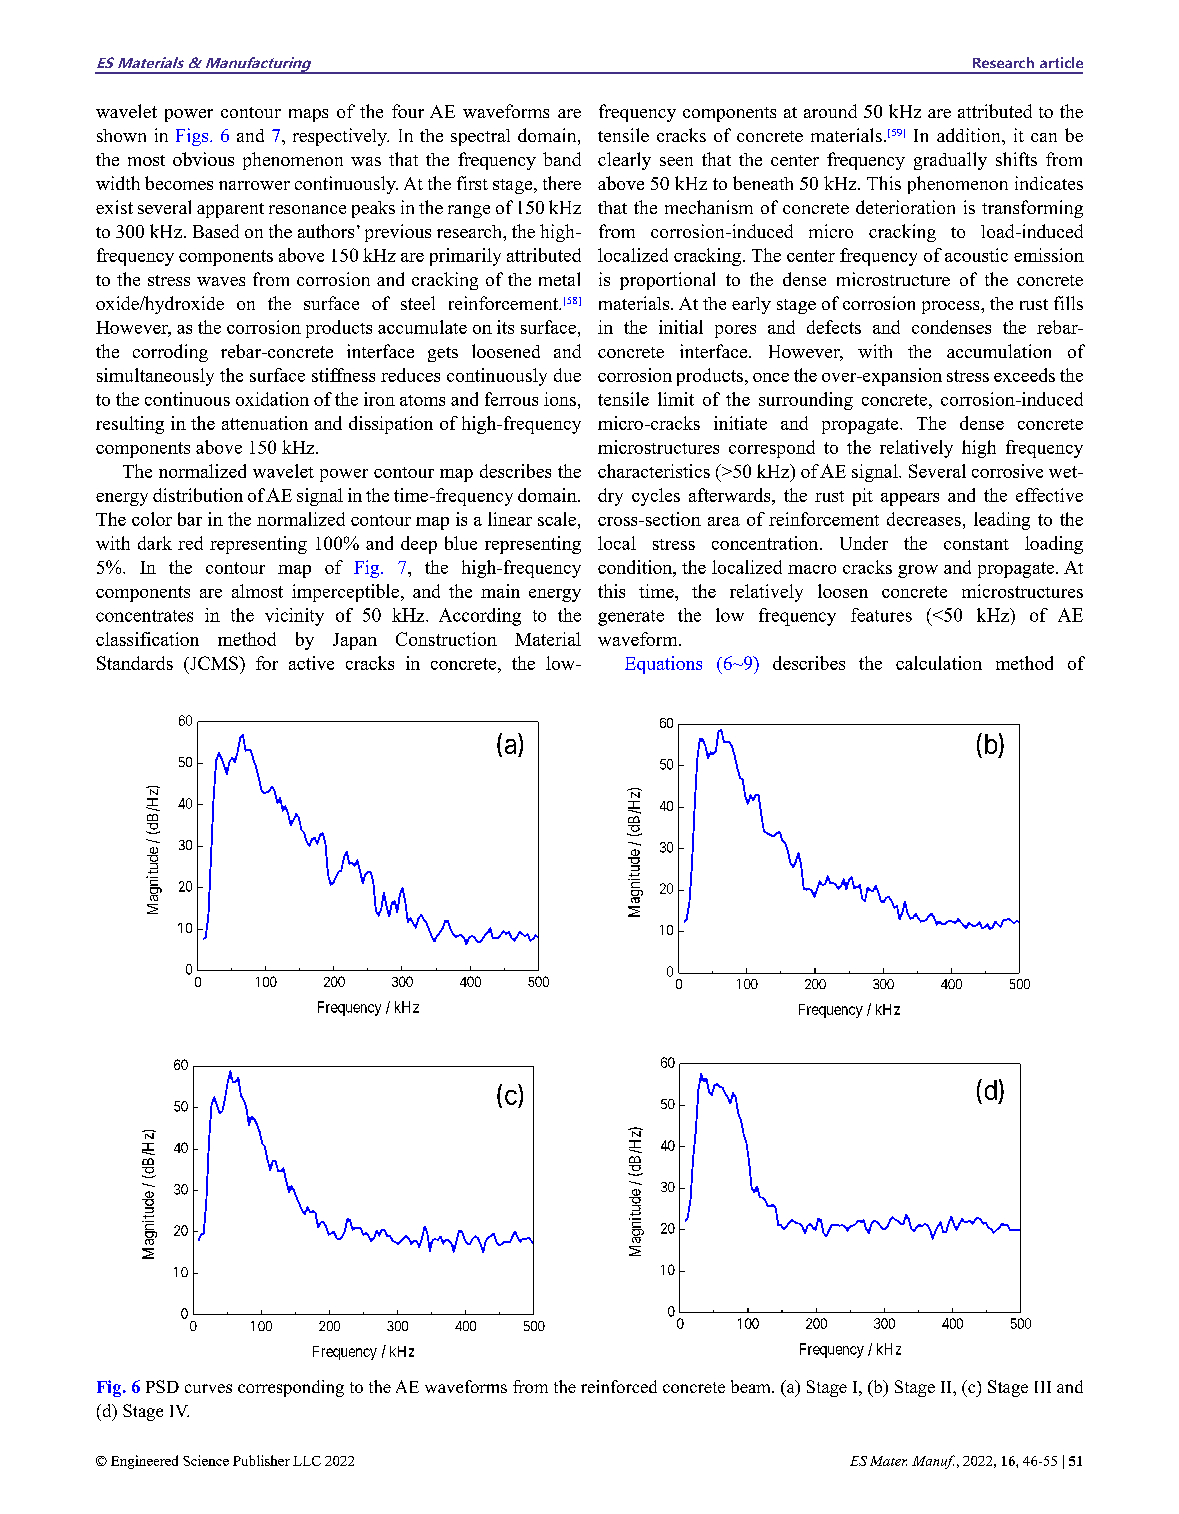  I want to click on active, so click(311, 663).
